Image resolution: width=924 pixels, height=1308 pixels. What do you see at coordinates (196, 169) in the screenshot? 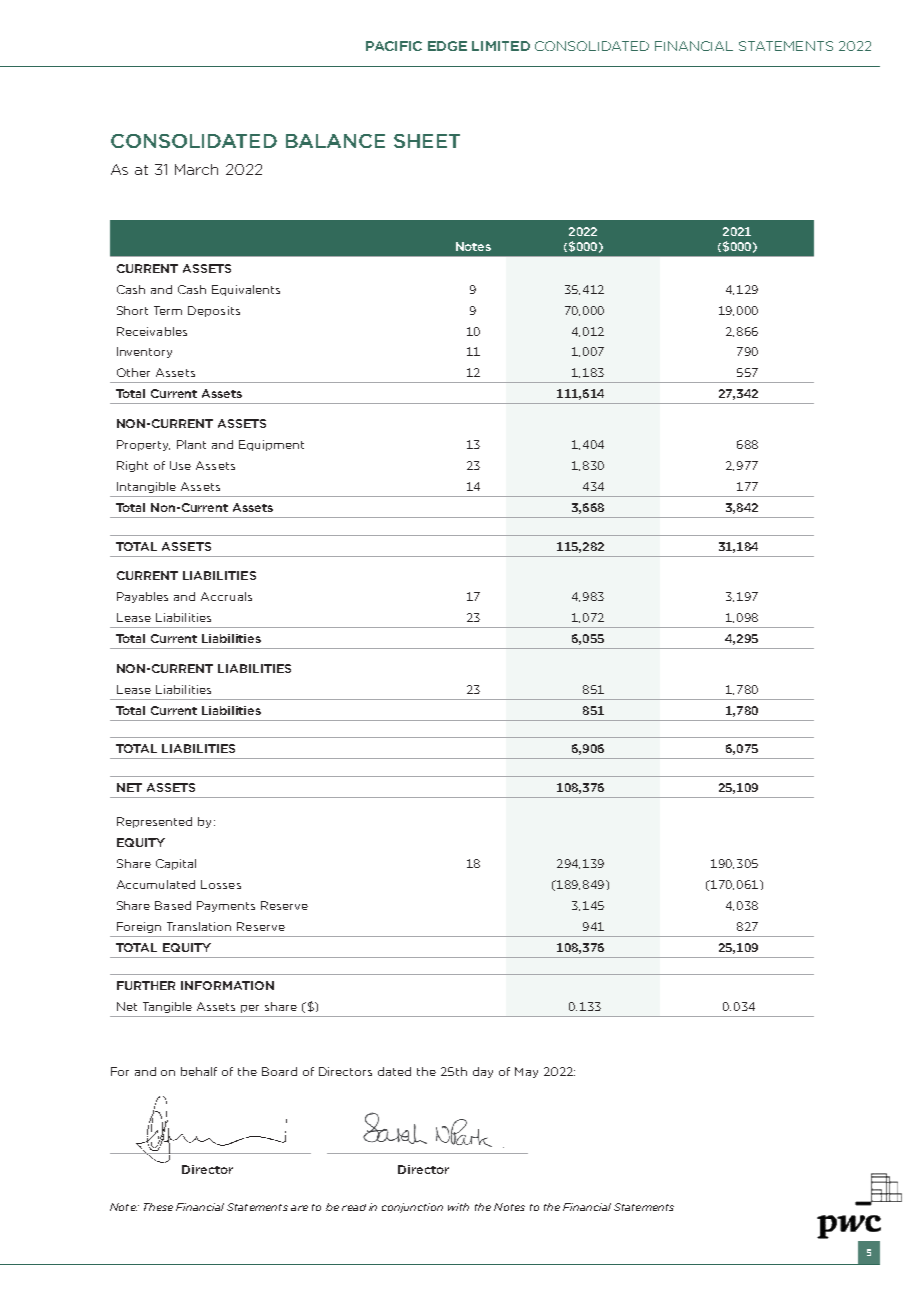
I see `March` at bounding box center [196, 169].
